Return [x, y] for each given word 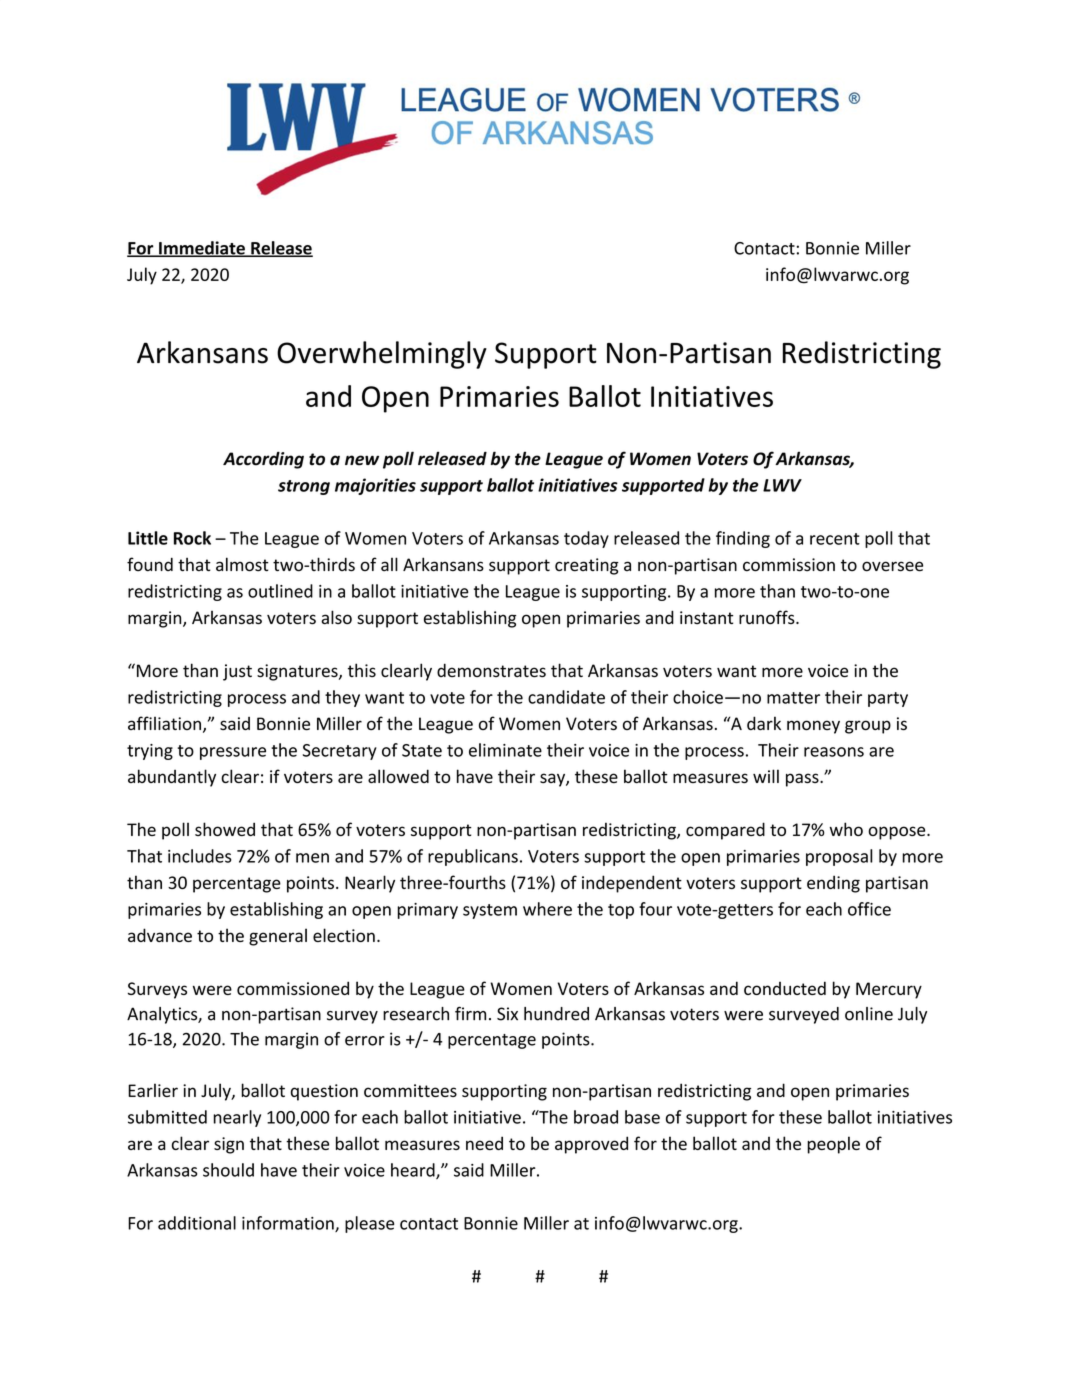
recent [835, 539]
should [228, 1170]
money [813, 727]
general [278, 937]
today [586, 539]
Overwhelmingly [382, 355]
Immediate [202, 249]
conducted [785, 988]
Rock [192, 538]
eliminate [505, 750]
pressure [233, 753]
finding [743, 539]
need [484, 1143]
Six [507, 1014]
